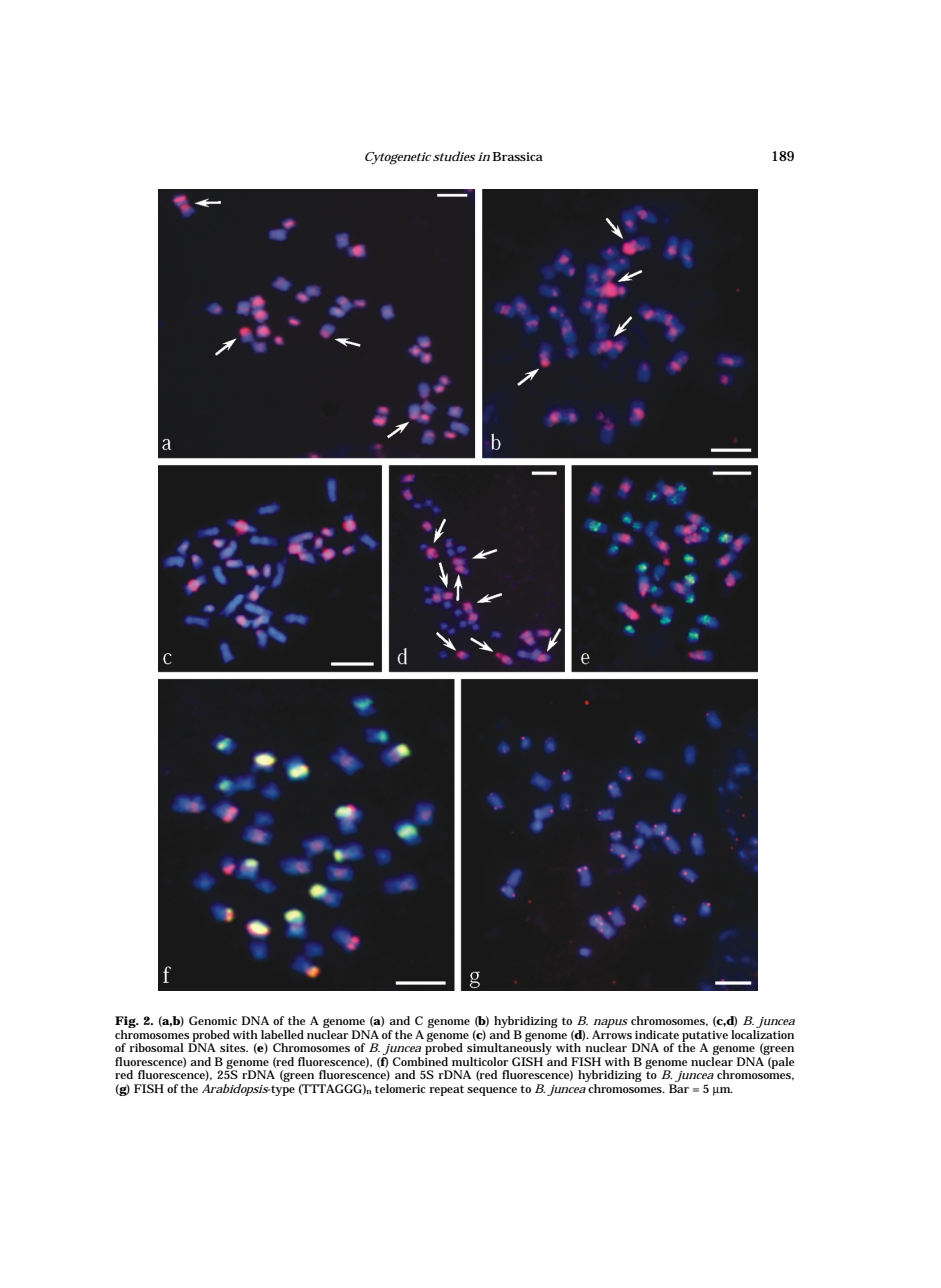 The height and width of the page is (1288, 941). What do you see at coordinates (518, 156) in the page?
I see `Brassica` at bounding box center [518, 156].
